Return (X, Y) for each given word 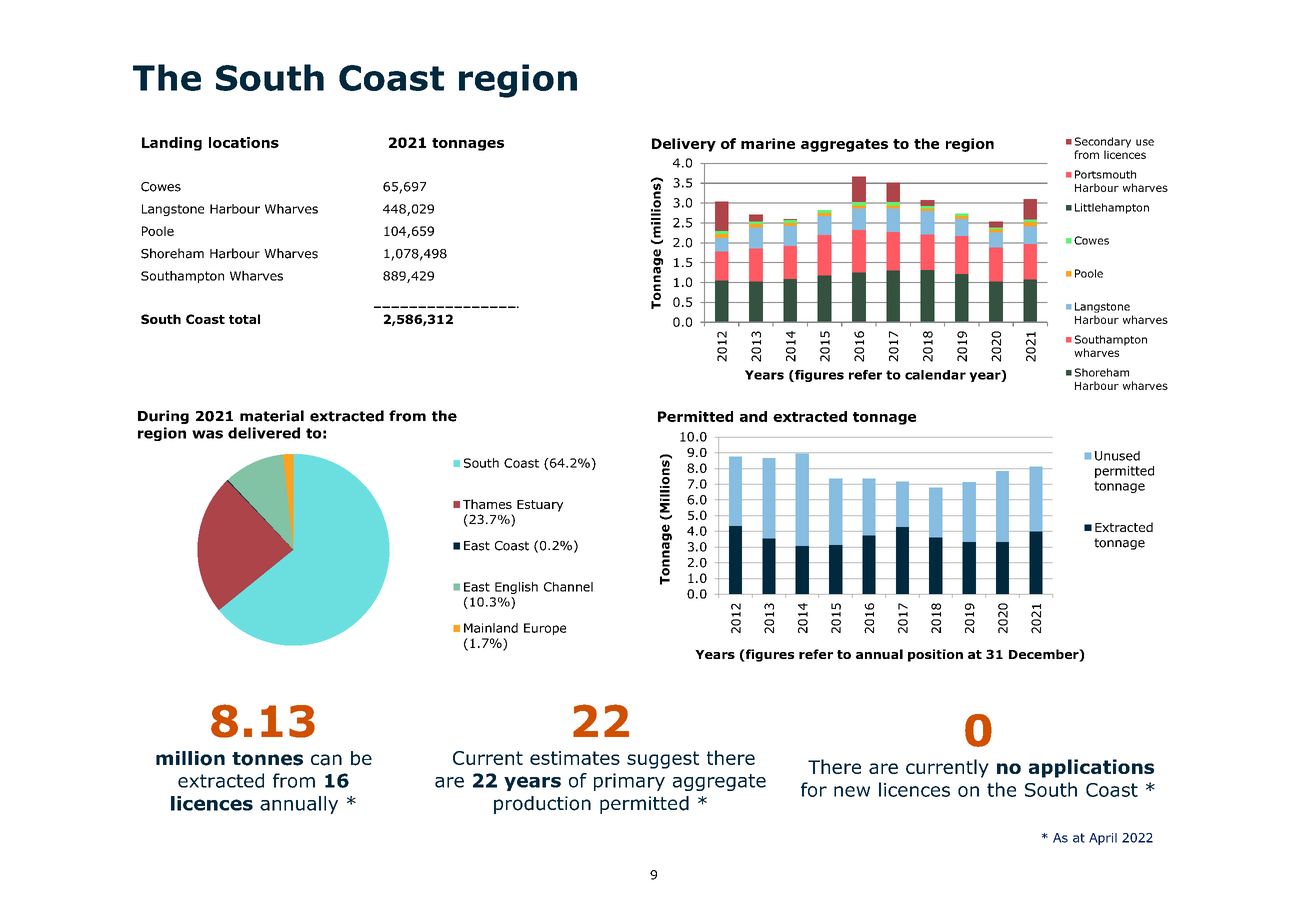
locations (244, 142)
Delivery (684, 145)
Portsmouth (1105, 174)
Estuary (540, 506)
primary (629, 782)
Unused (1117, 456)
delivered (264, 433)
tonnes (267, 759)
